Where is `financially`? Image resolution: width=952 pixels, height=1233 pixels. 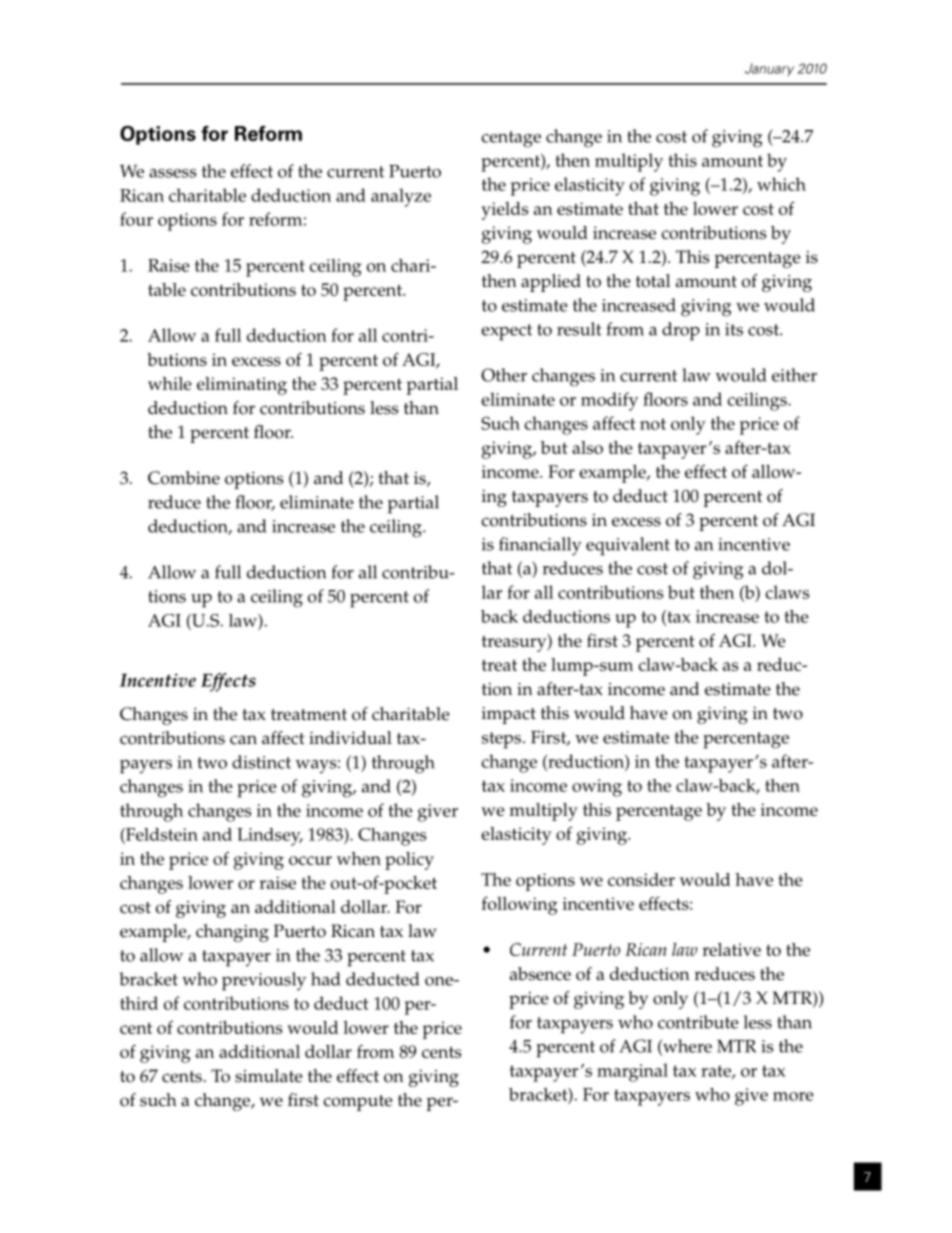
financially is located at coordinates (540, 546).
